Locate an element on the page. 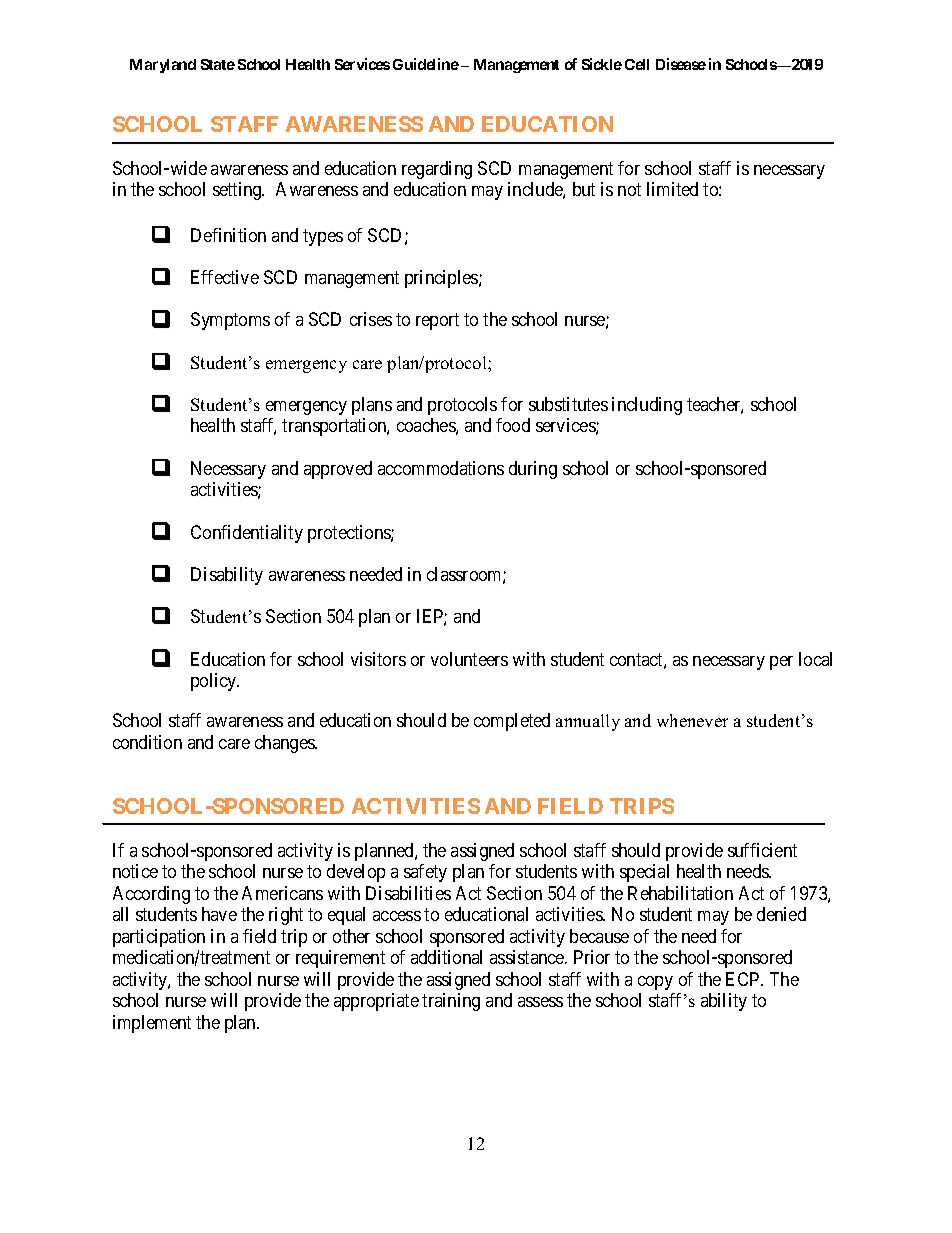  training is located at coordinates (451, 1002).
